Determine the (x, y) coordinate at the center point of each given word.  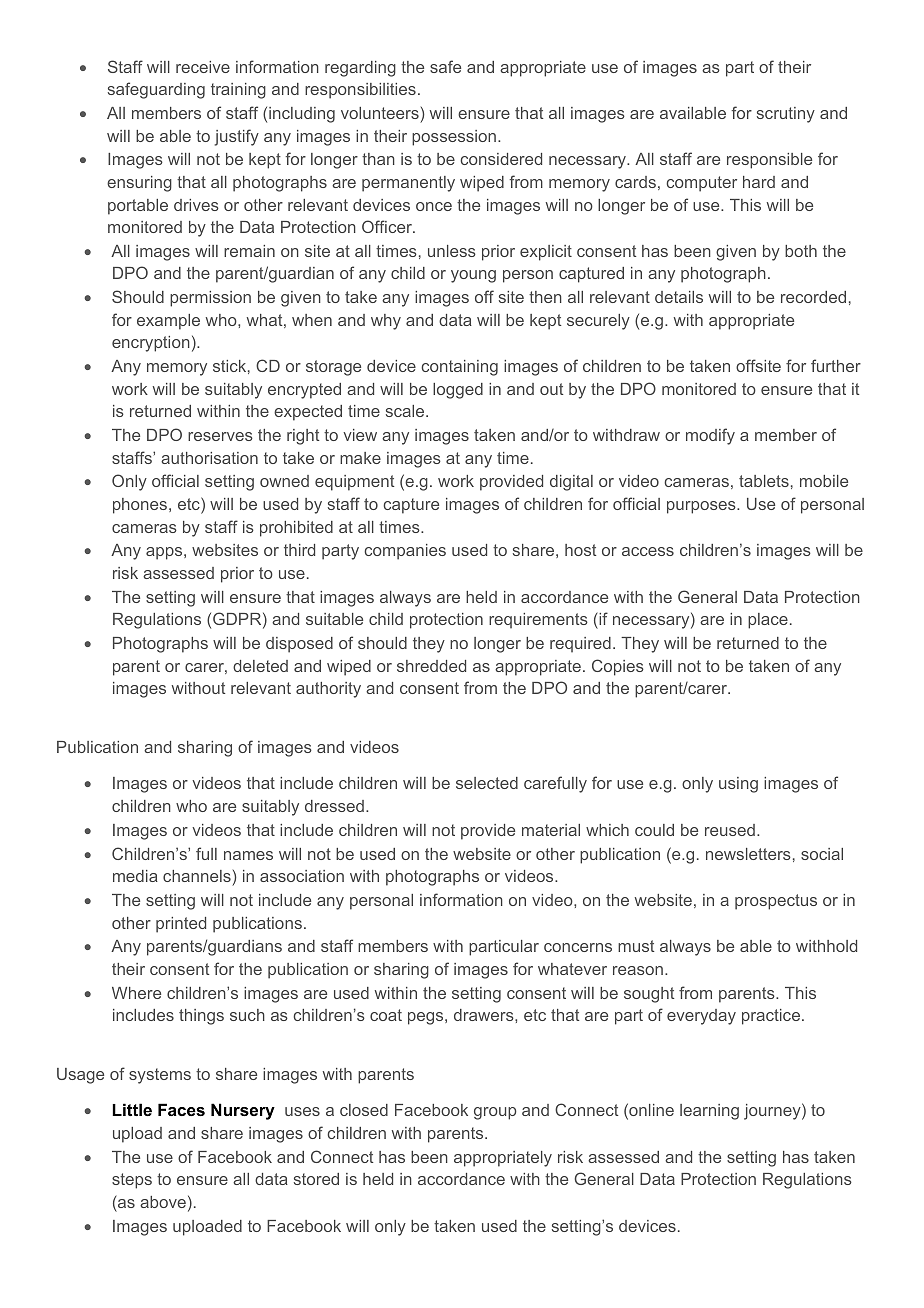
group (495, 1113)
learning (709, 1112)
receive (203, 67)
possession (454, 138)
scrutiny (786, 115)
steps (132, 1181)
